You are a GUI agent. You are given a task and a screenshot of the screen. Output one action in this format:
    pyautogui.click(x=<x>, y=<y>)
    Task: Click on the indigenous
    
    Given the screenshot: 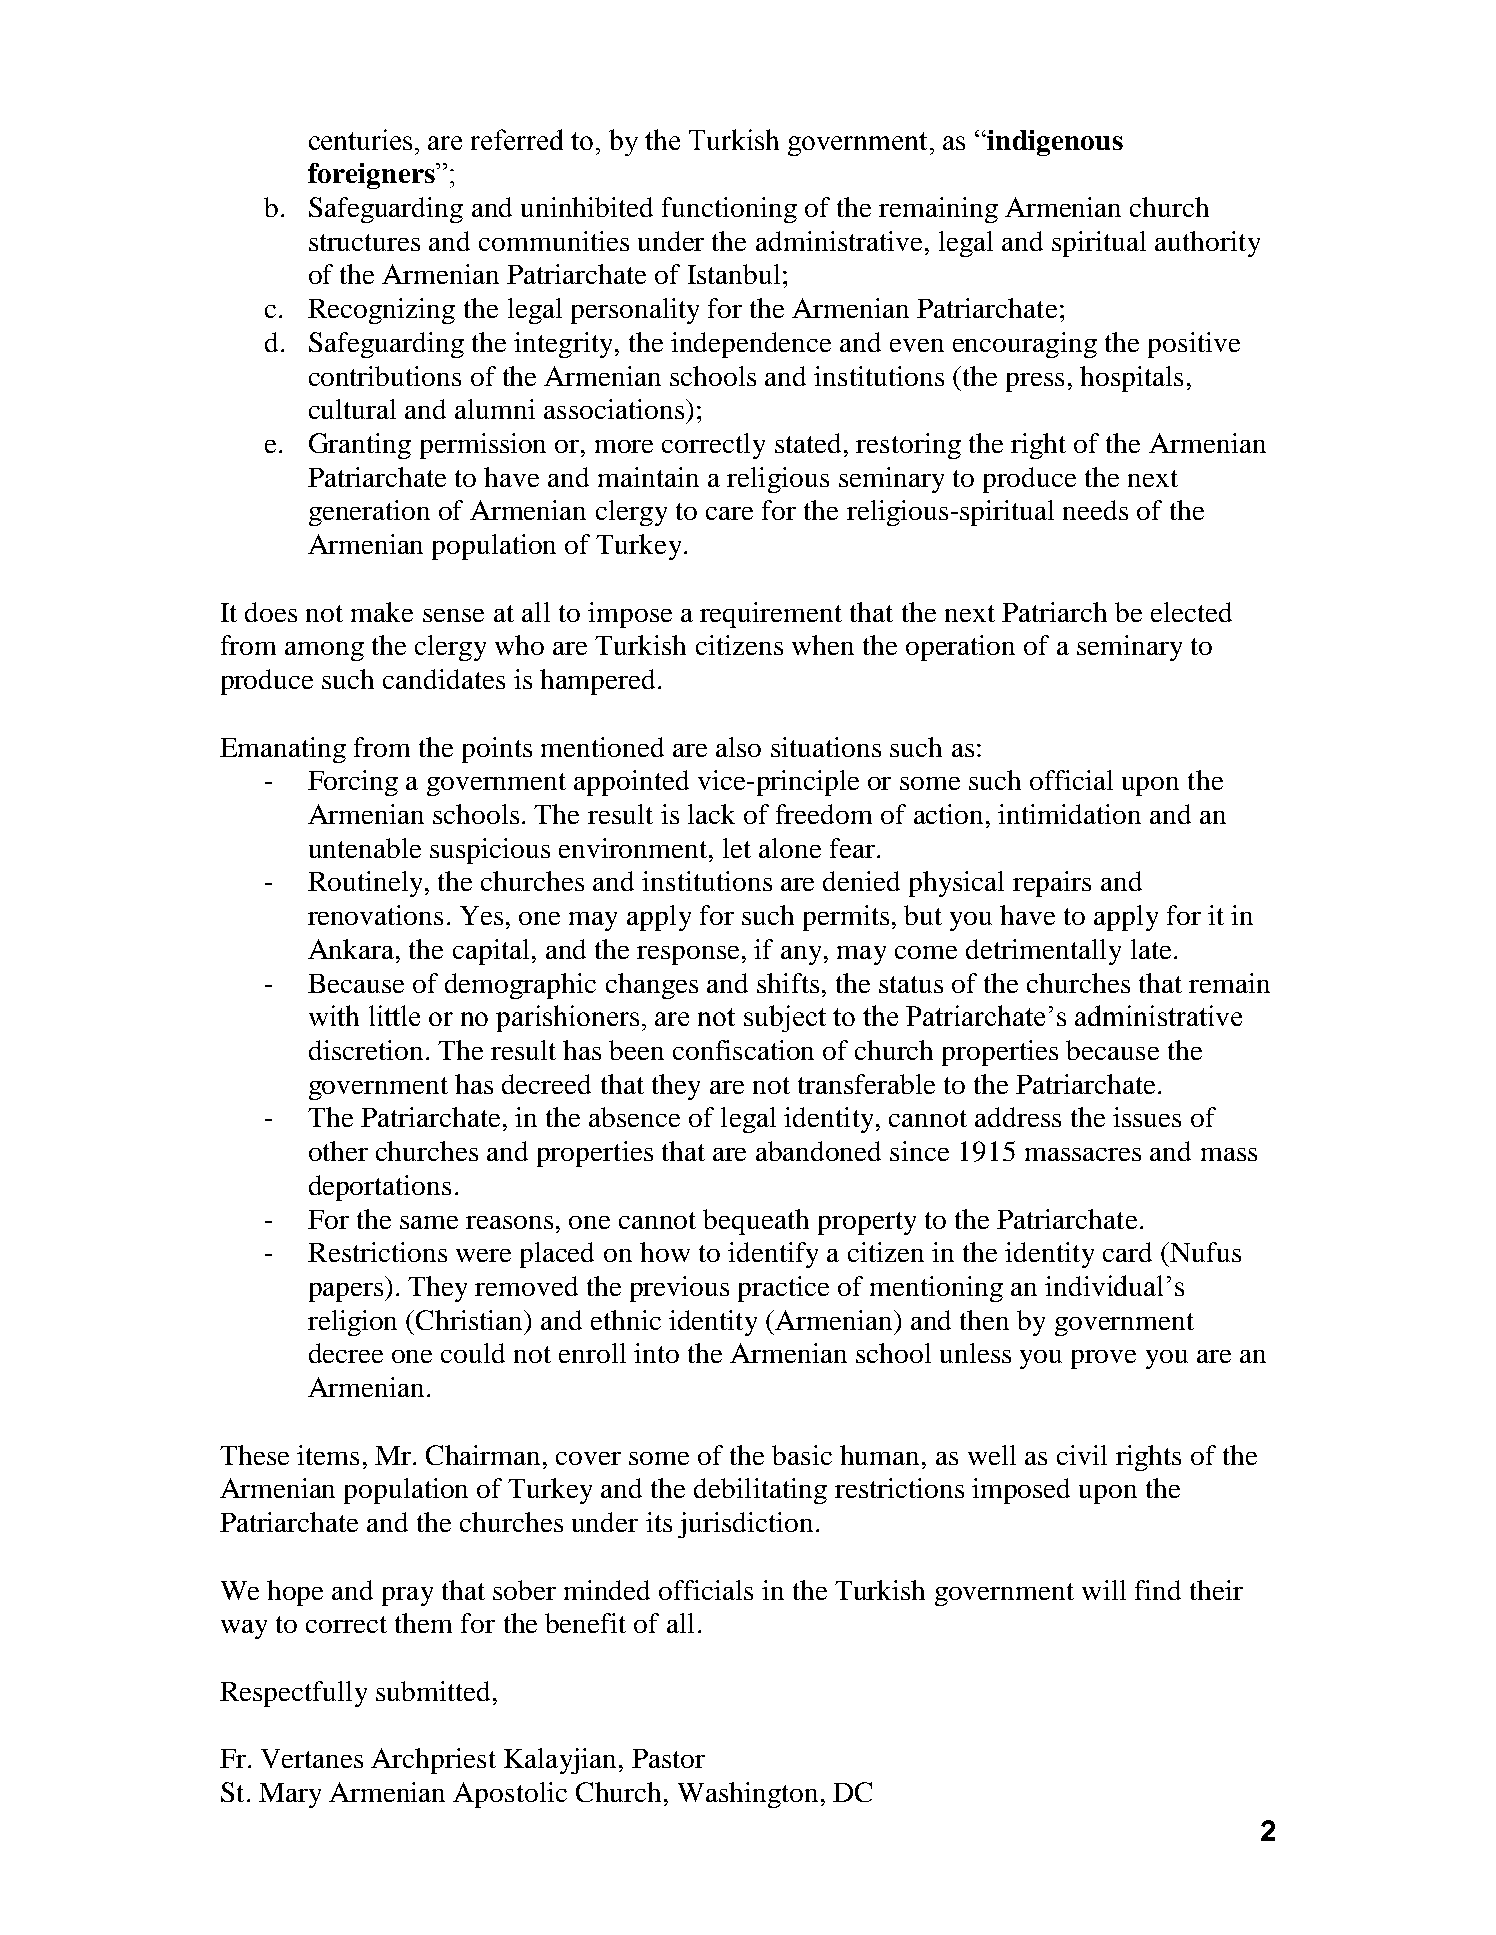 What is the action you would take?
    pyautogui.click(x=1054, y=143)
